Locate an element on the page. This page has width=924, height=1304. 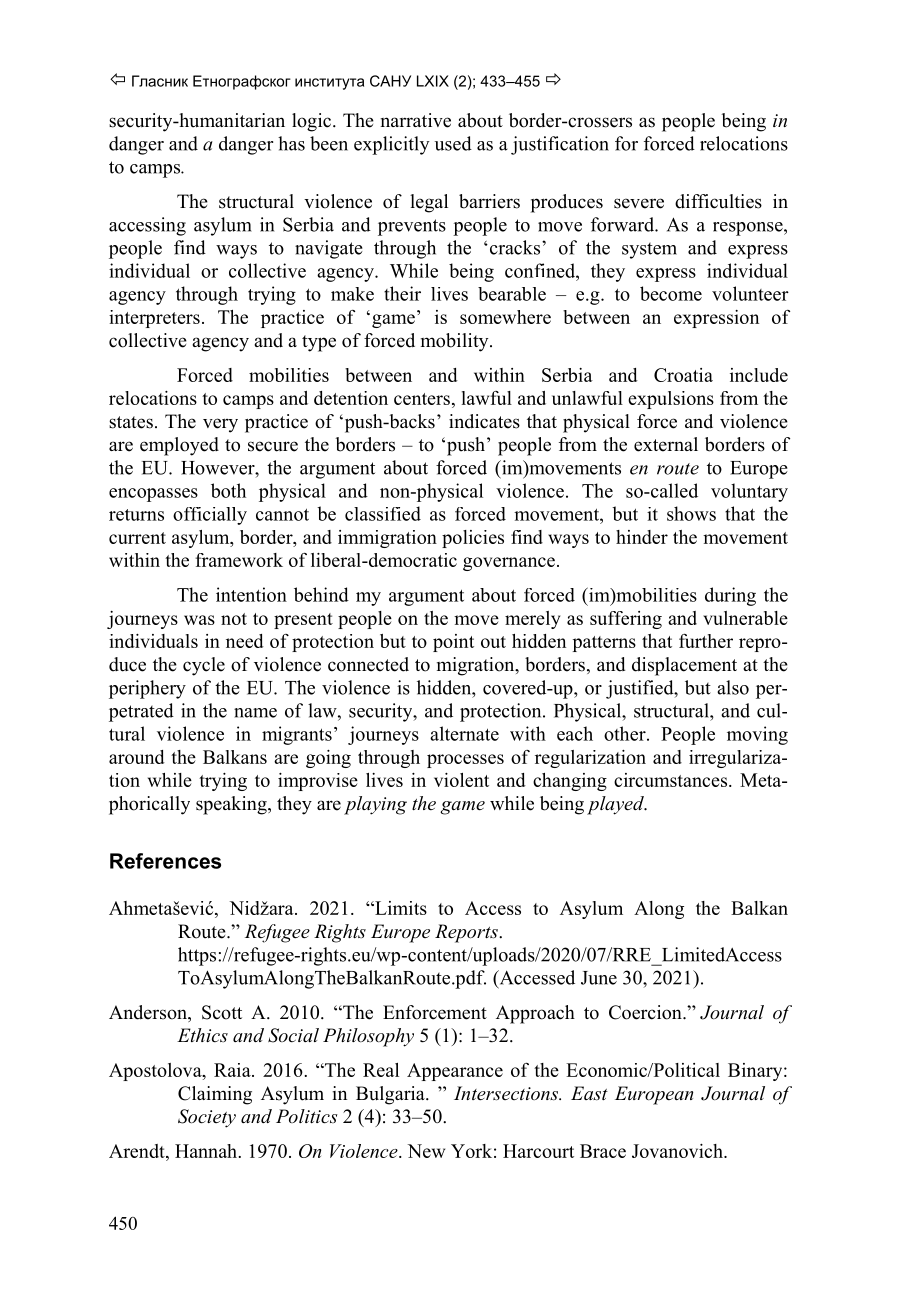
has is located at coordinates (291, 143).
